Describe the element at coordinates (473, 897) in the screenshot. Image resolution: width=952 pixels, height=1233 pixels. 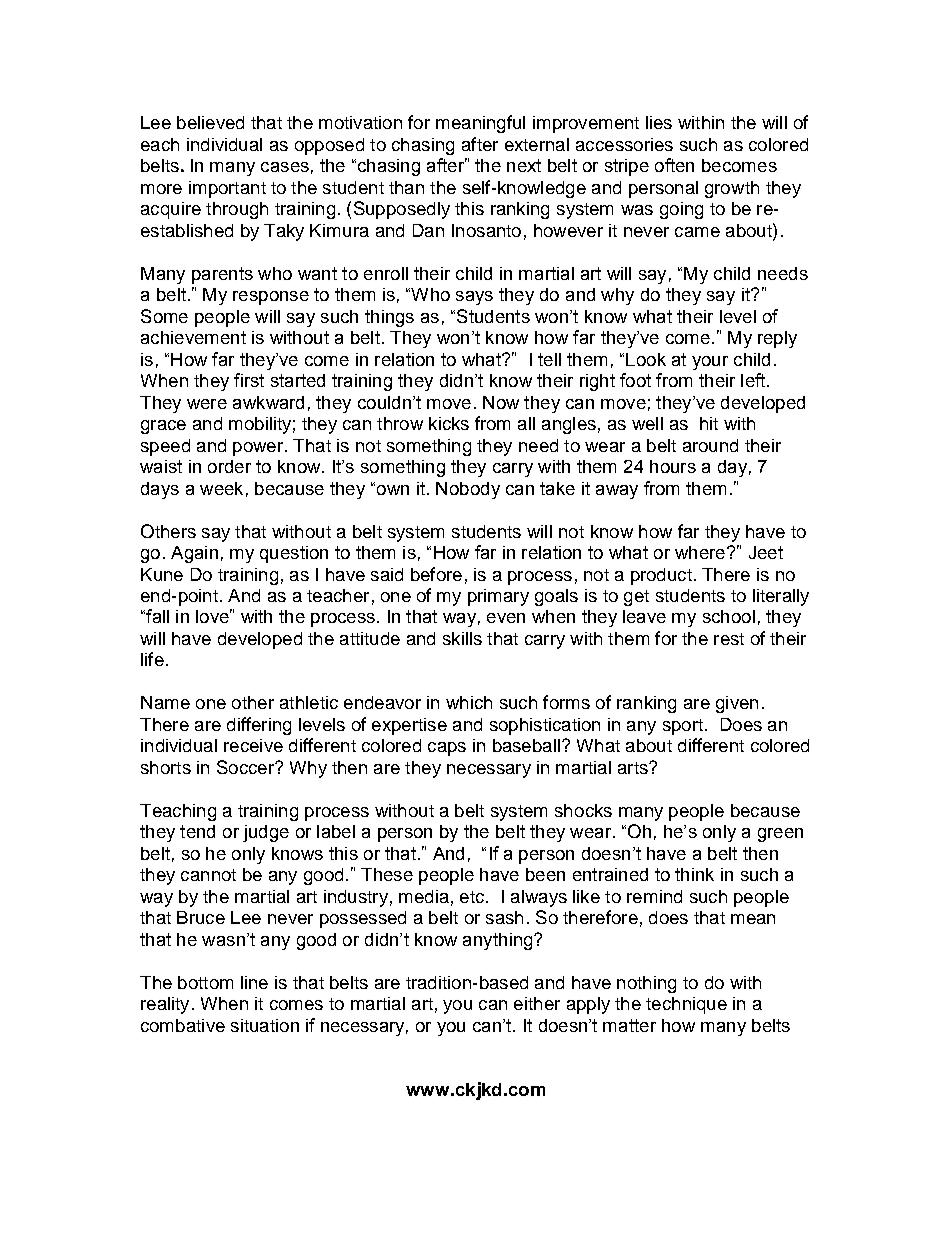
I see `etc` at that location.
